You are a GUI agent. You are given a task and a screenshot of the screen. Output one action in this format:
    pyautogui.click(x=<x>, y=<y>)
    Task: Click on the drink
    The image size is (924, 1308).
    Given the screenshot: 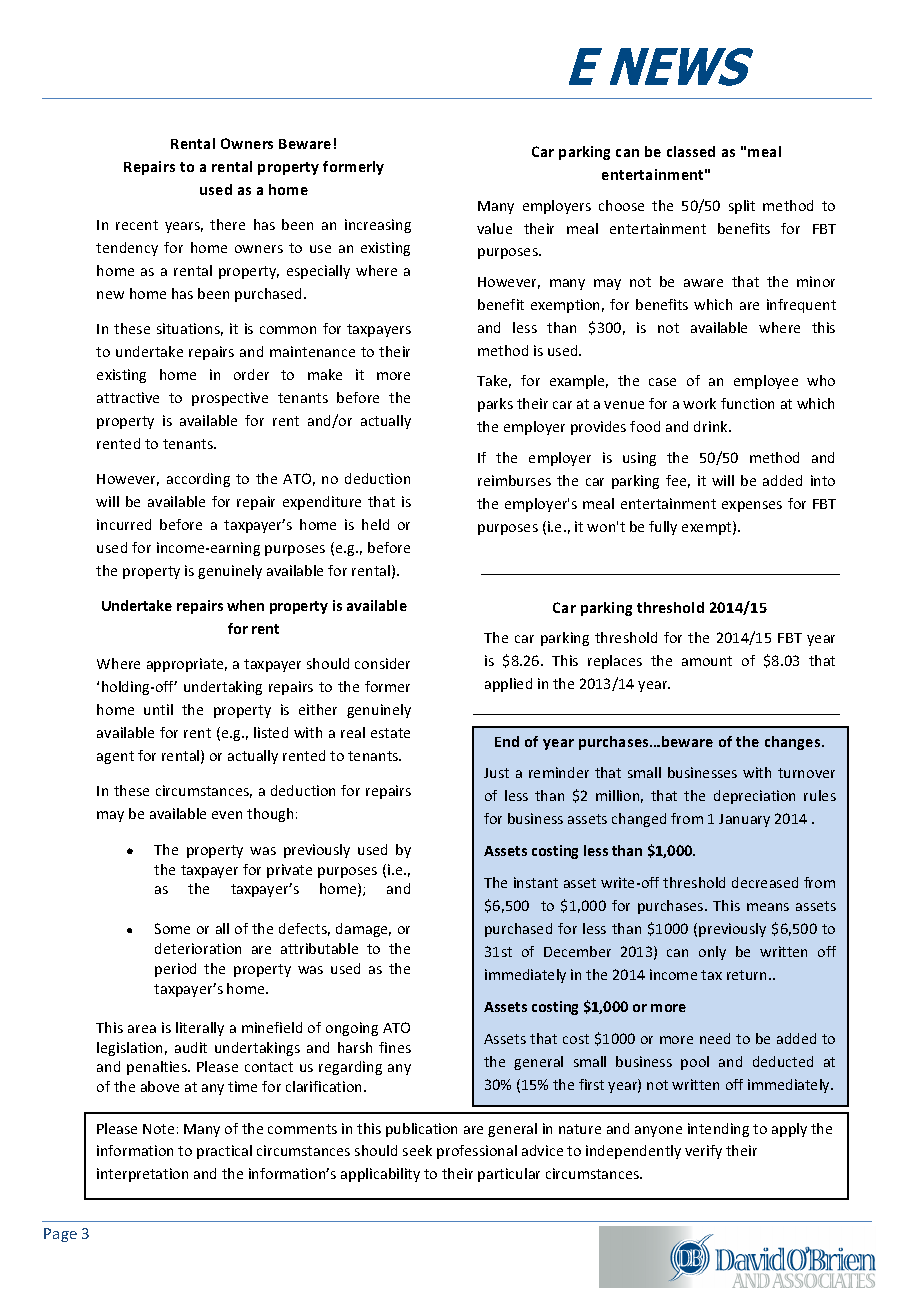 What is the action you would take?
    pyautogui.click(x=712, y=426)
